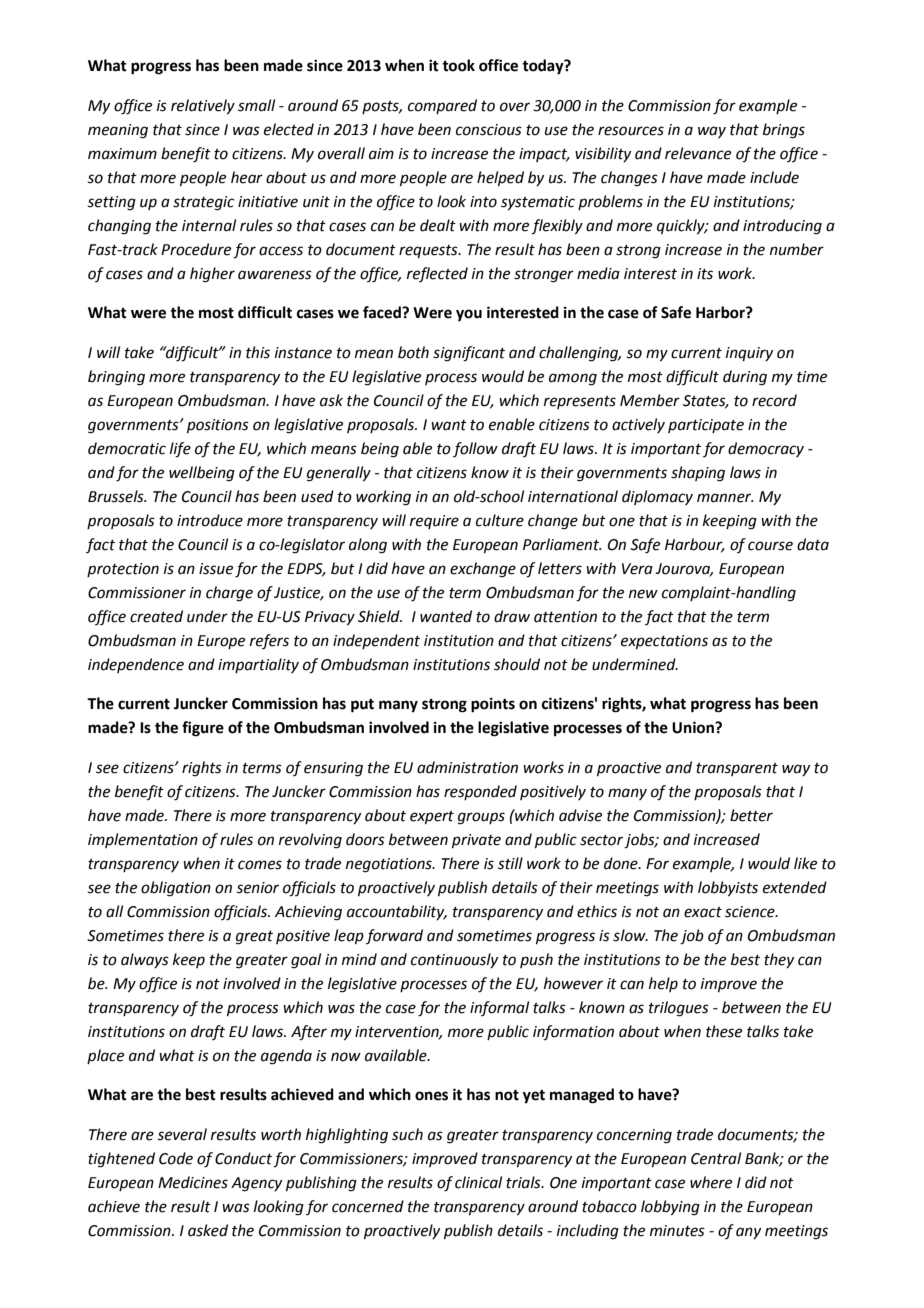 This page has width=924, height=1308. What do you see at coordinates (476, 841) in the page?
I see `private` at bounding box center [476, 841].
